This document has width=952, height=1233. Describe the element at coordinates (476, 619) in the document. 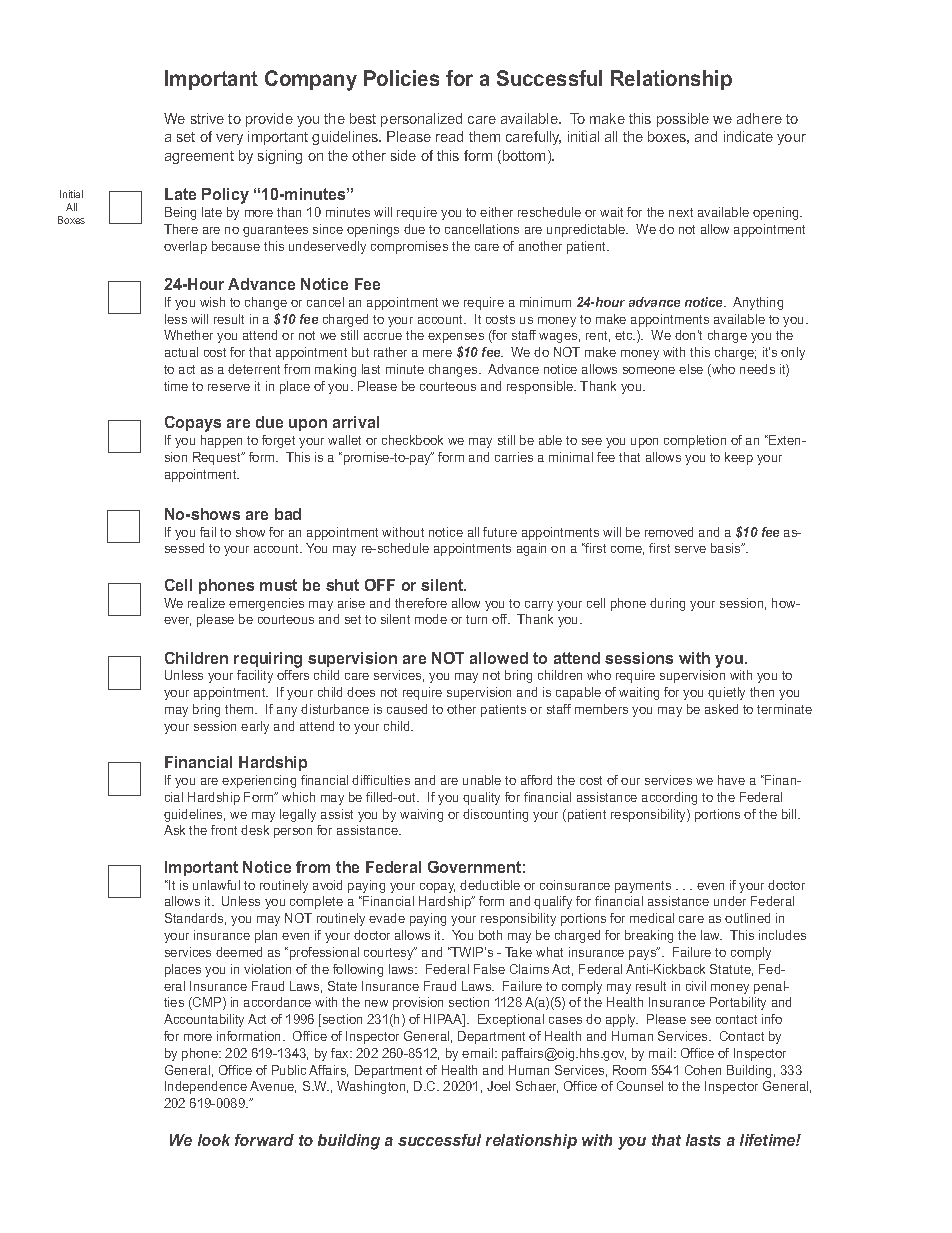

I see `turn` at that location.
